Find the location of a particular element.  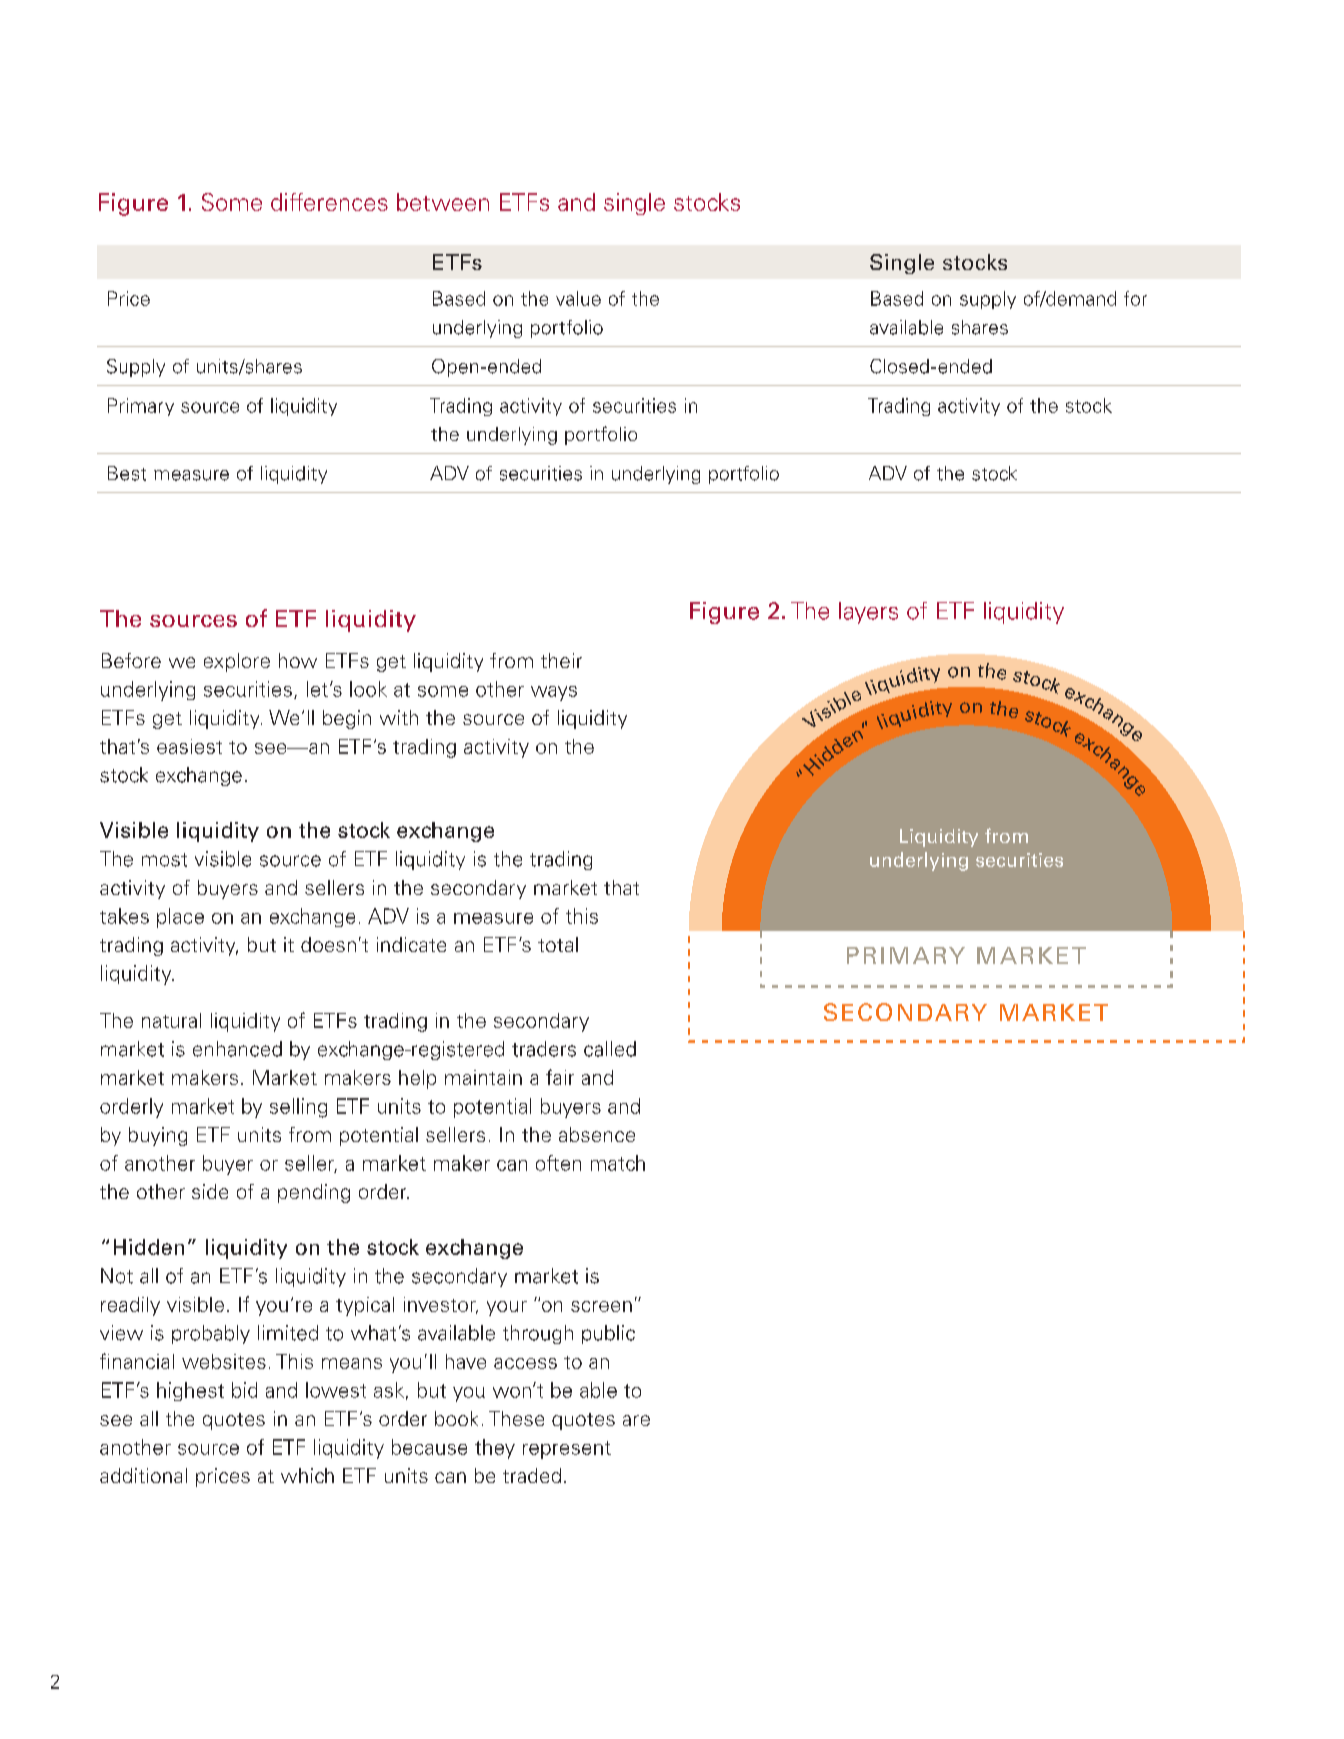

between is located at coordinates (443, 202).
